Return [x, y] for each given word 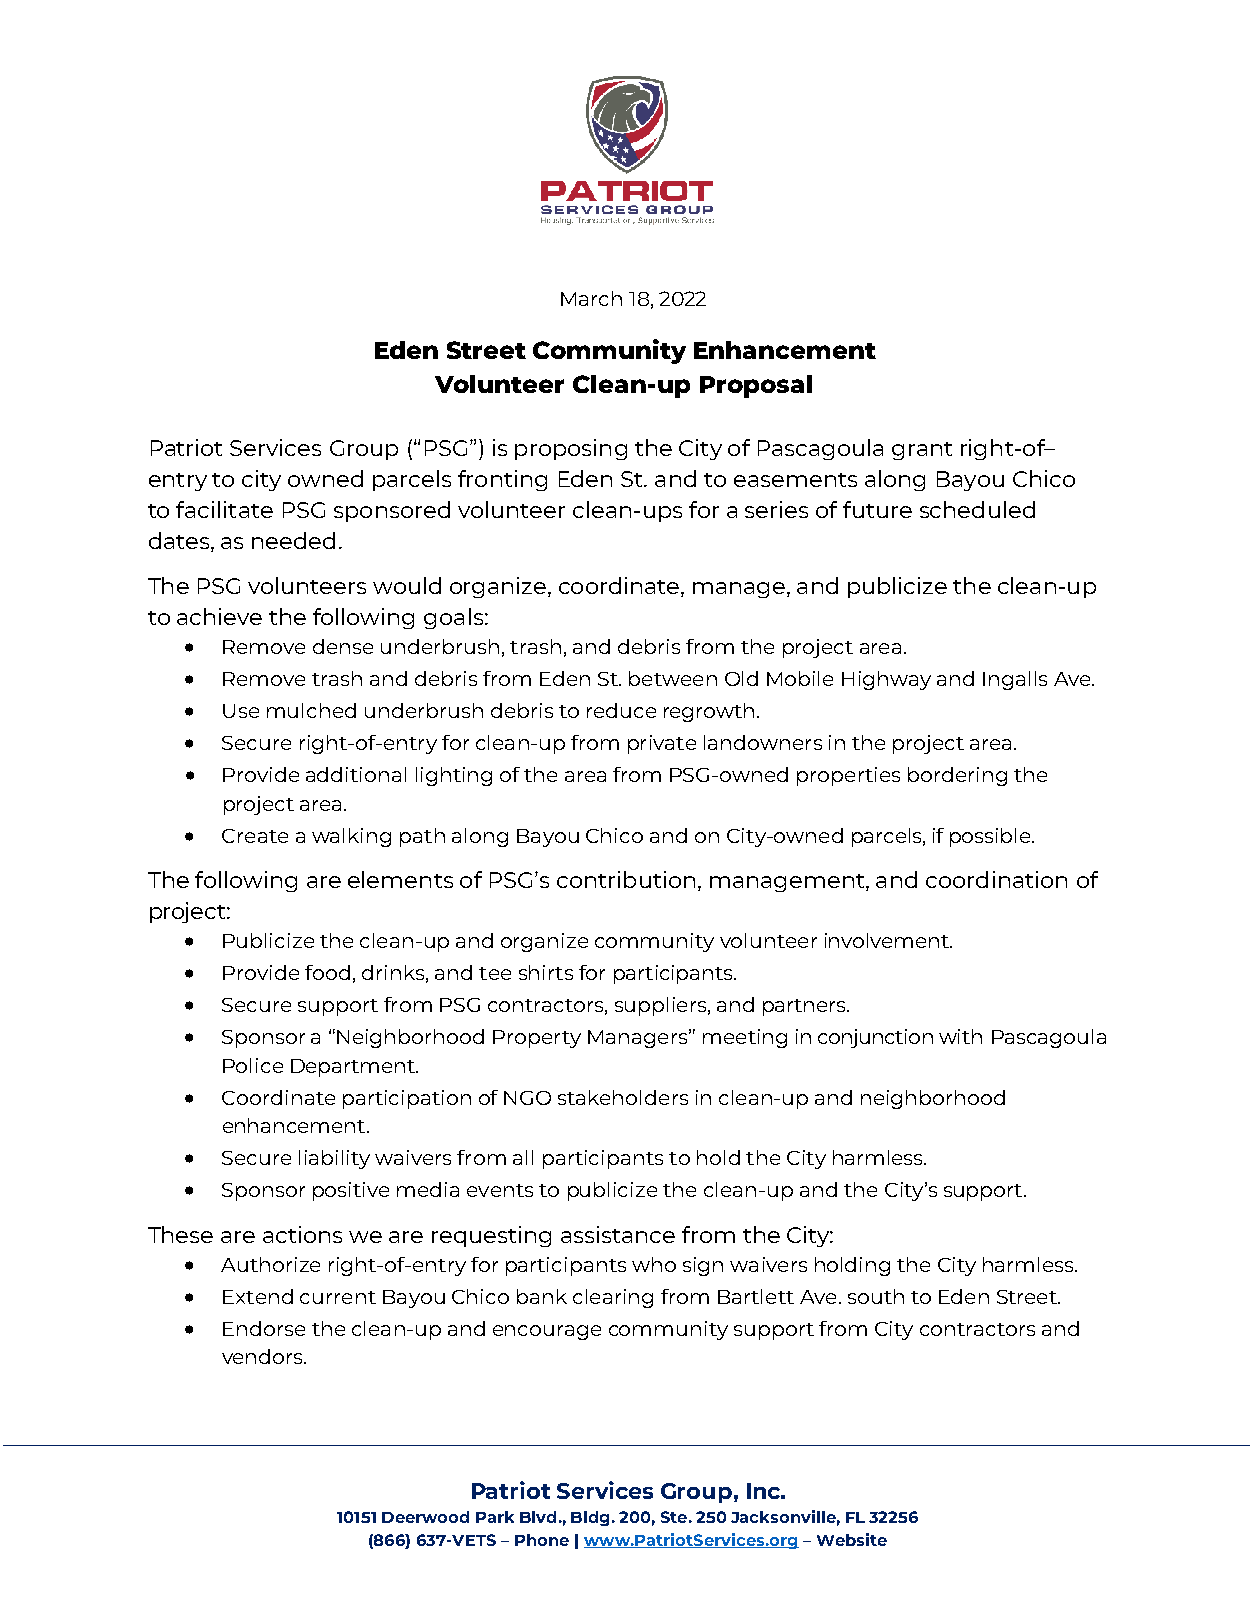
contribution [626, 879]
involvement [888, 940]
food [327, 972]
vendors [263, 1356]
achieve [219, 616]
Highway [886, 680]
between [673, 678]
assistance [618, 1234]
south [876, 1296]
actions [302, 1234]
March [591, 298]
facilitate [224, 509]
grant [922, 451]
